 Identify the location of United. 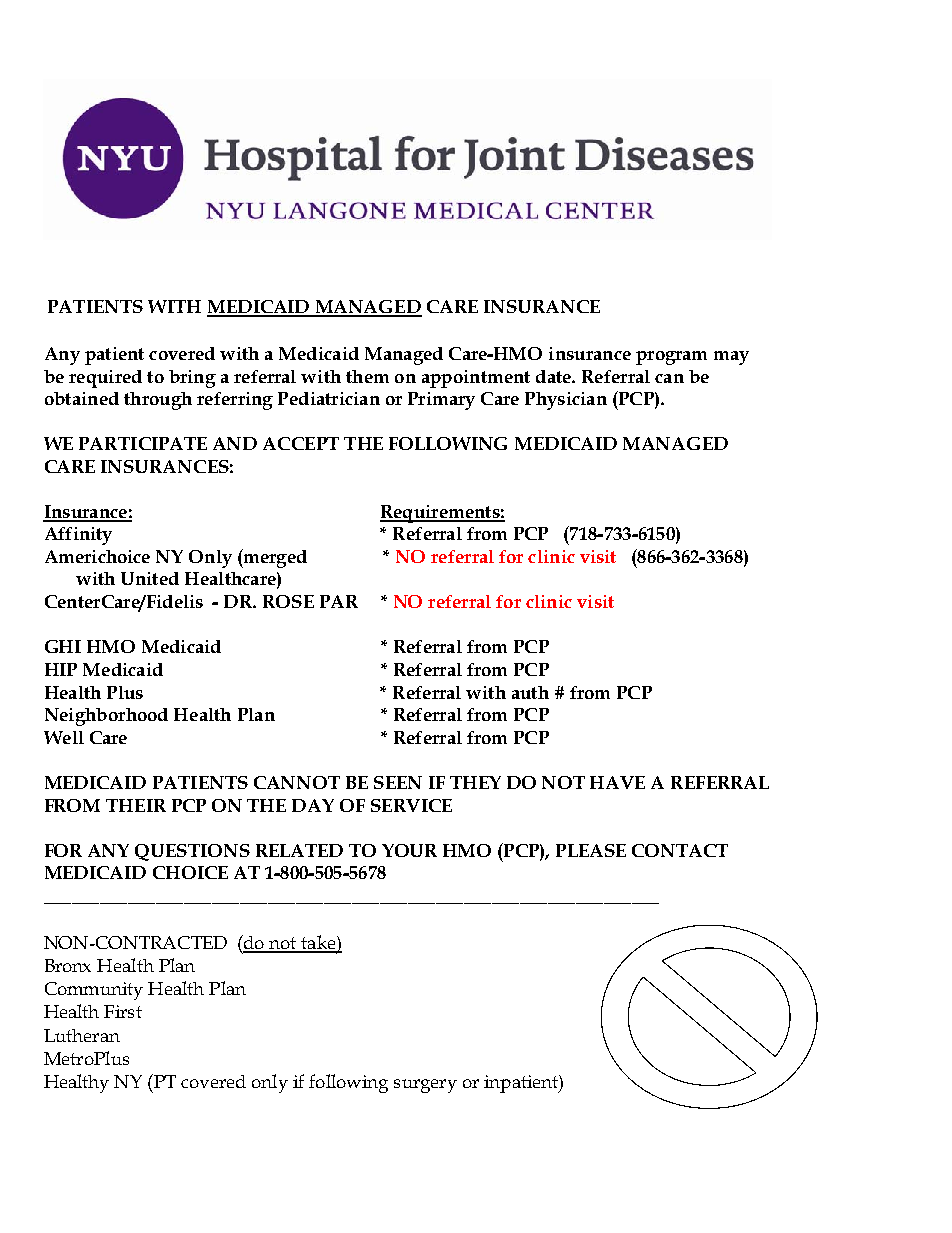
(150, 578).
